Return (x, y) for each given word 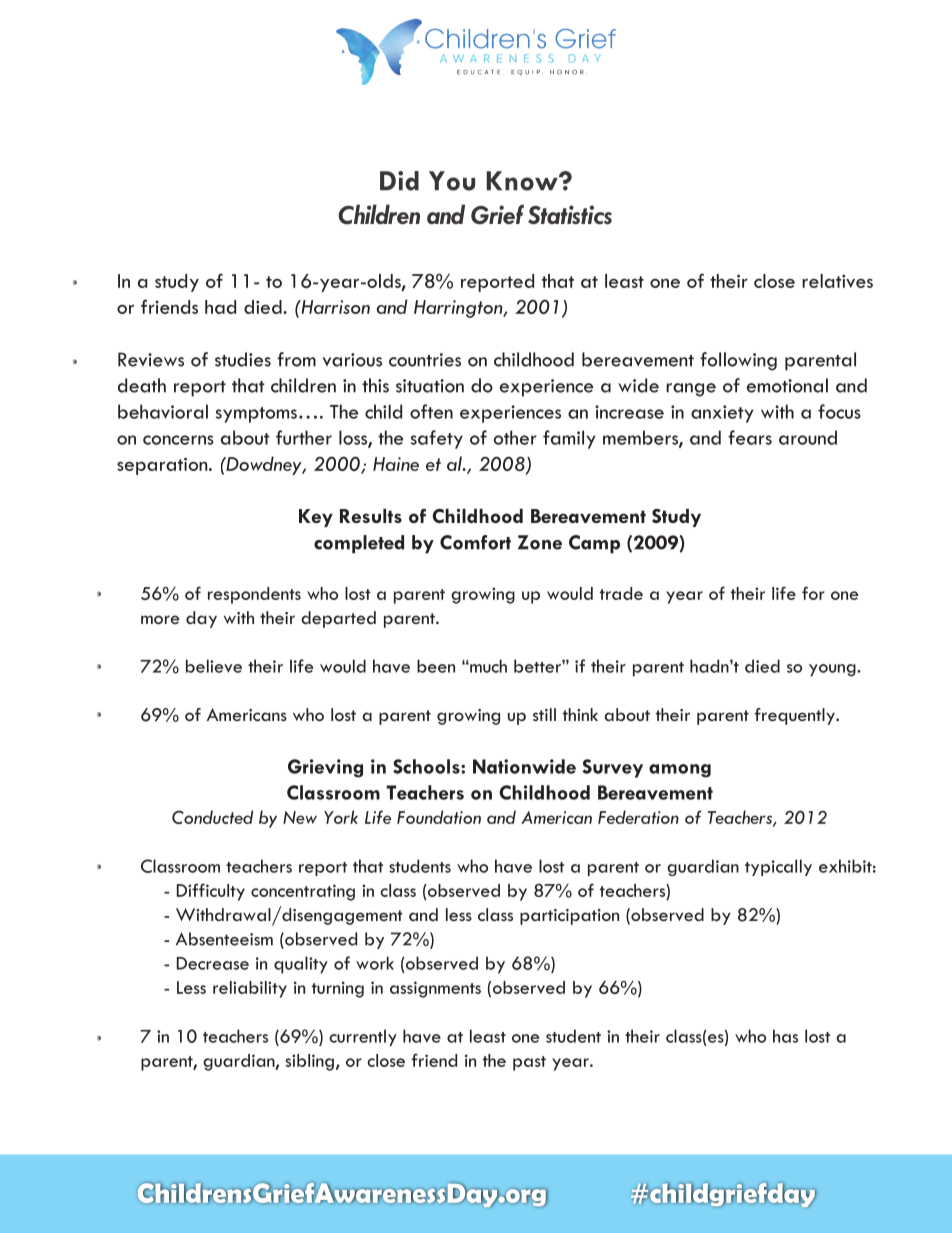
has (785, 1036)
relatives (837, 281)
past (529, 1063)
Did (399, 181)
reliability (250, 989)
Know (523, 181)
